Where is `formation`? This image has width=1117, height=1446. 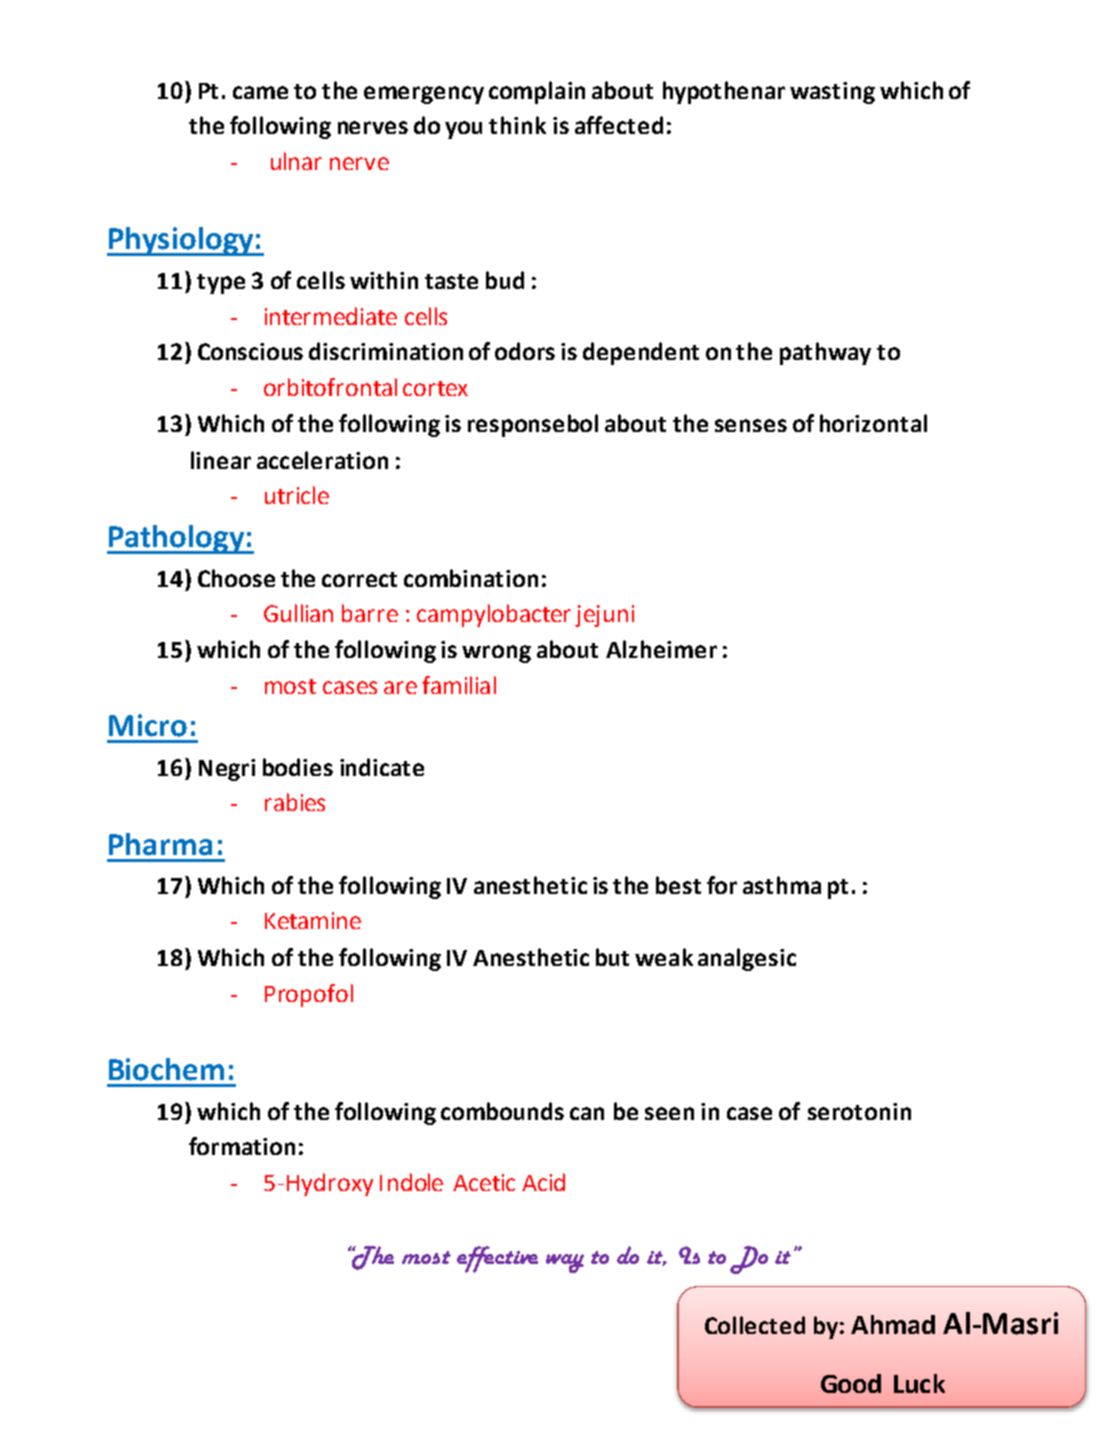
formation is located at coordinates (242, 1146).
